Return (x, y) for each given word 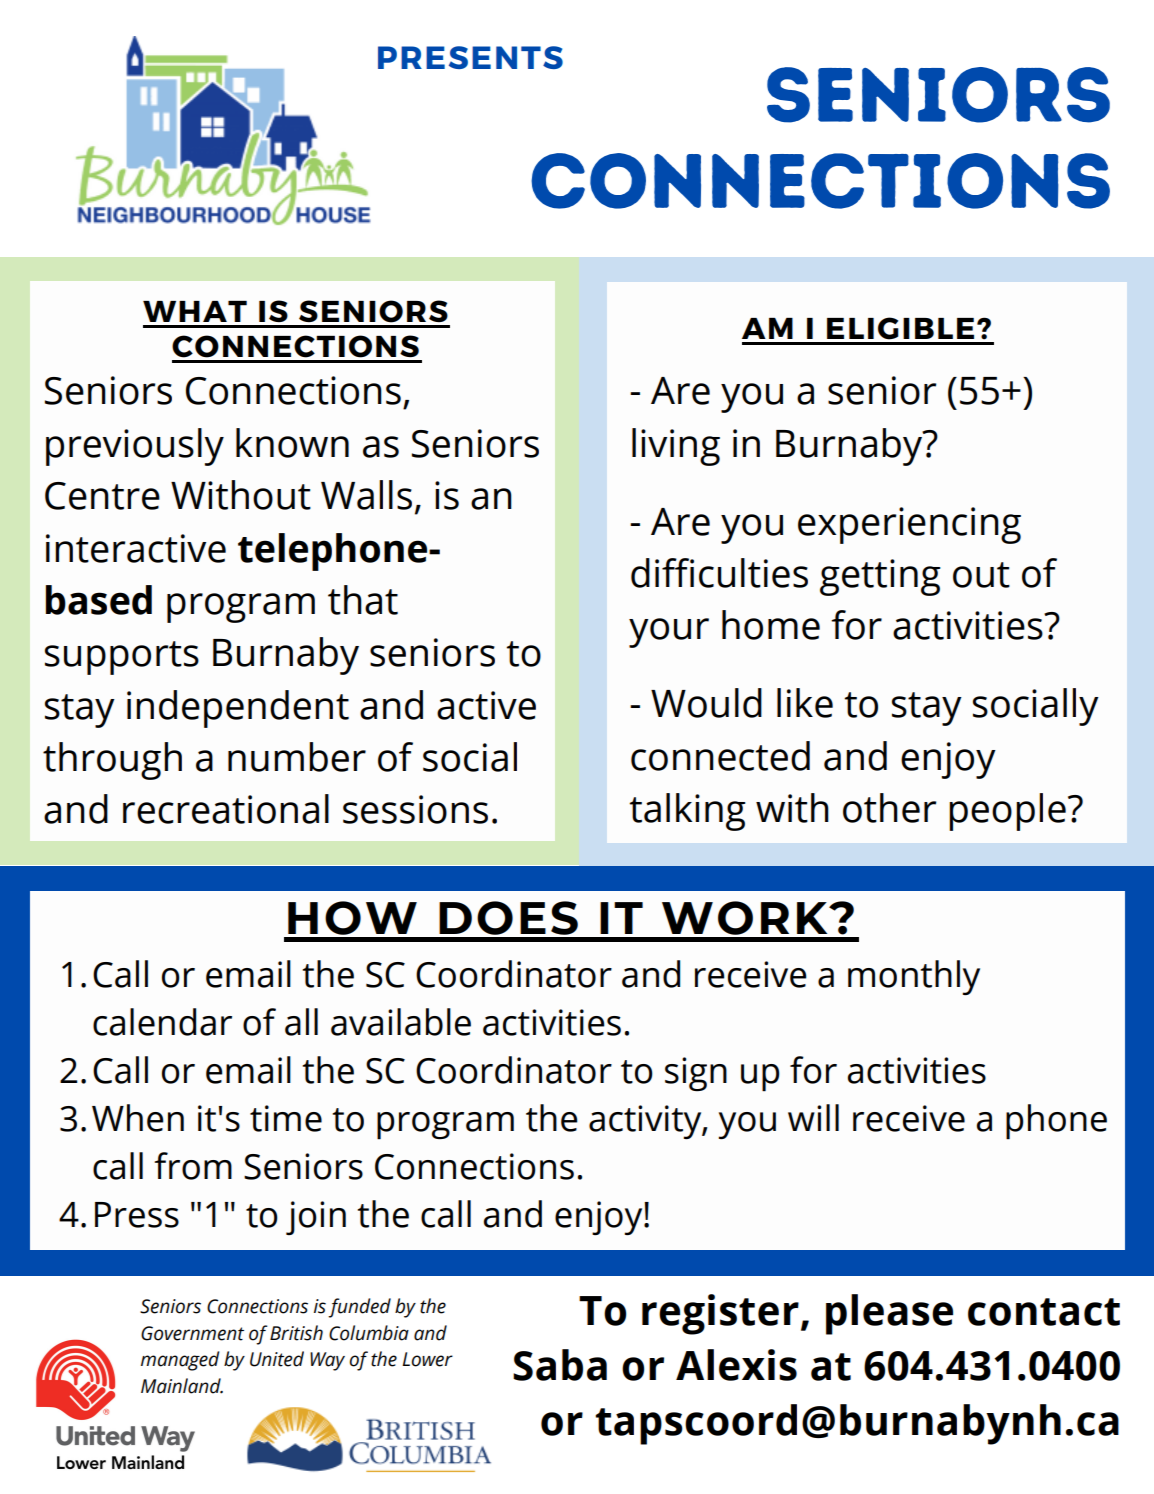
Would (706, 703)
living (676, 447)
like (805, 703)
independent (238, 709)
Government (192, 1333)
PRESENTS (470, 57)
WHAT (195, 311)
